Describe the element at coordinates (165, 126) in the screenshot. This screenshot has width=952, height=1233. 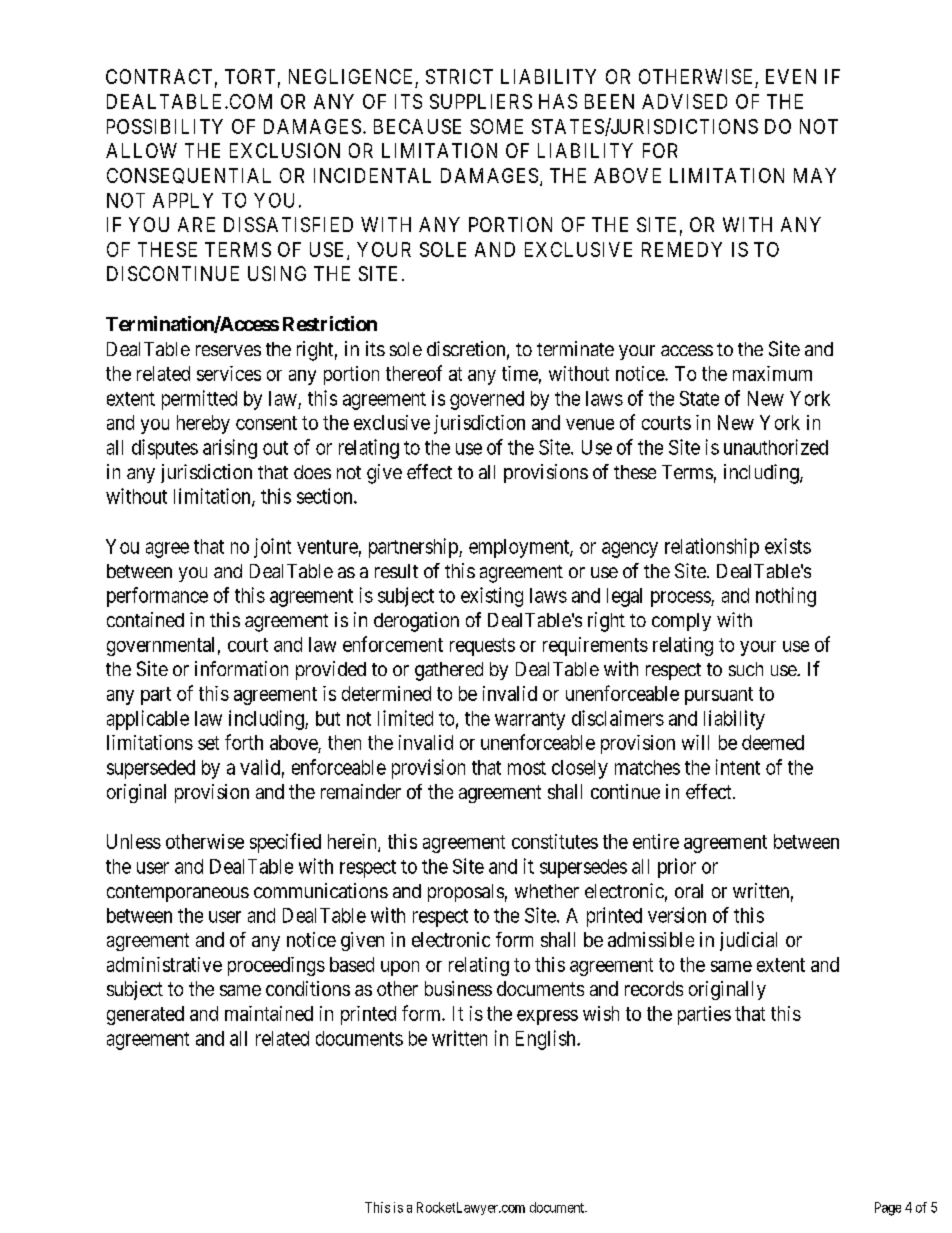
I see `POSSIBILITY` at that location.
